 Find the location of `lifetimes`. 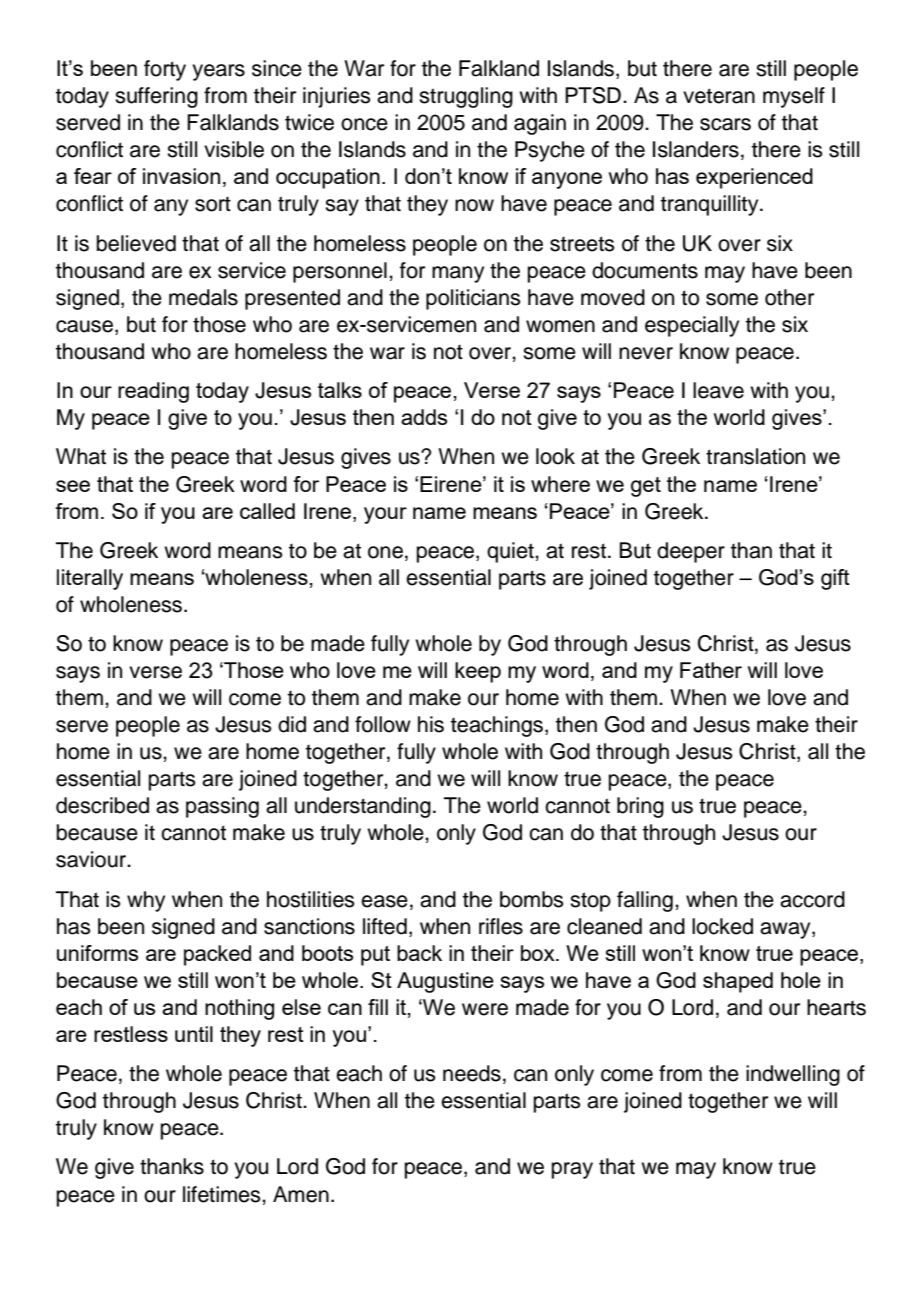

lifetimes is located at coordinates (223, 1194).
